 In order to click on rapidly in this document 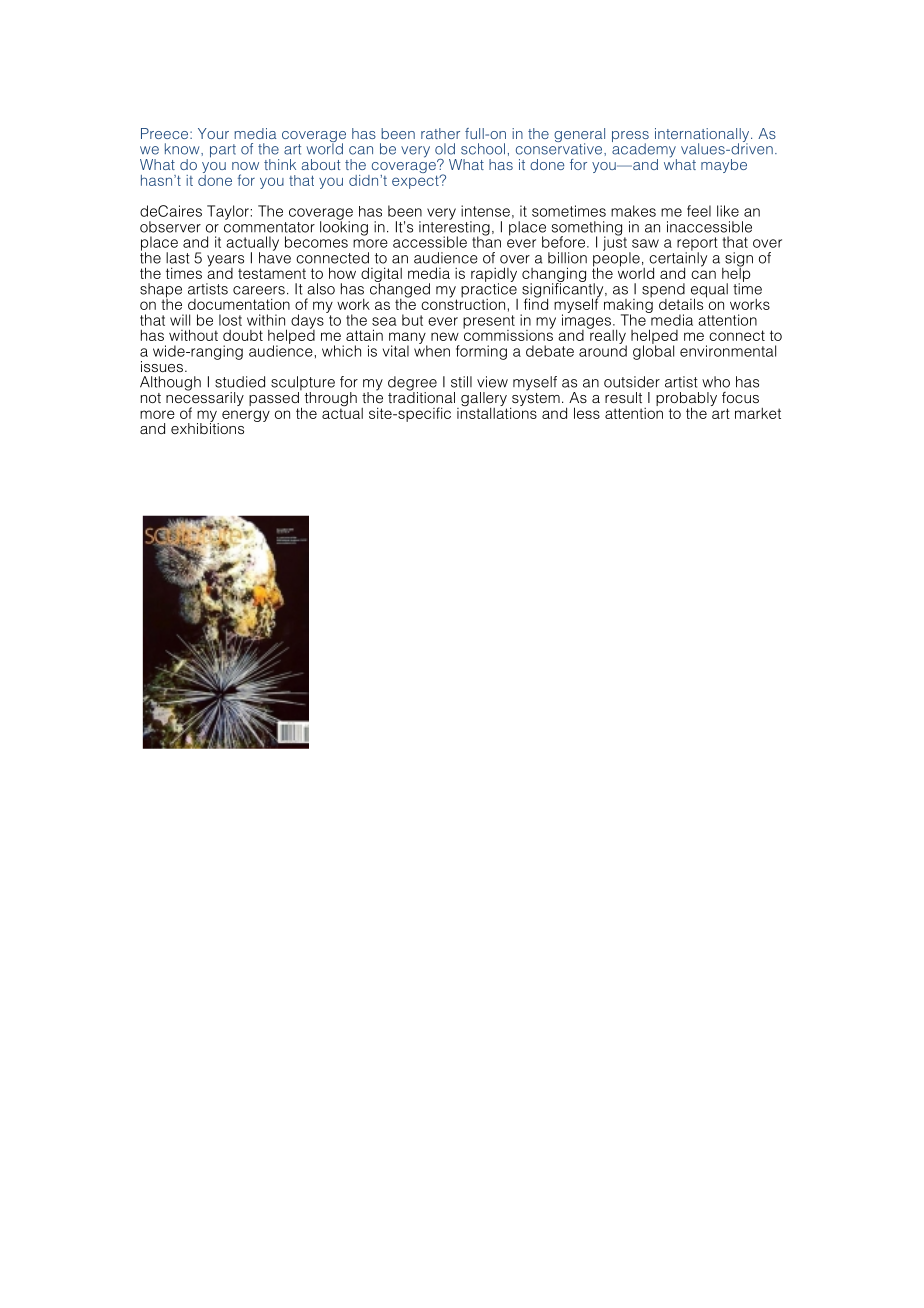, I will do `click(494, 275)`.
